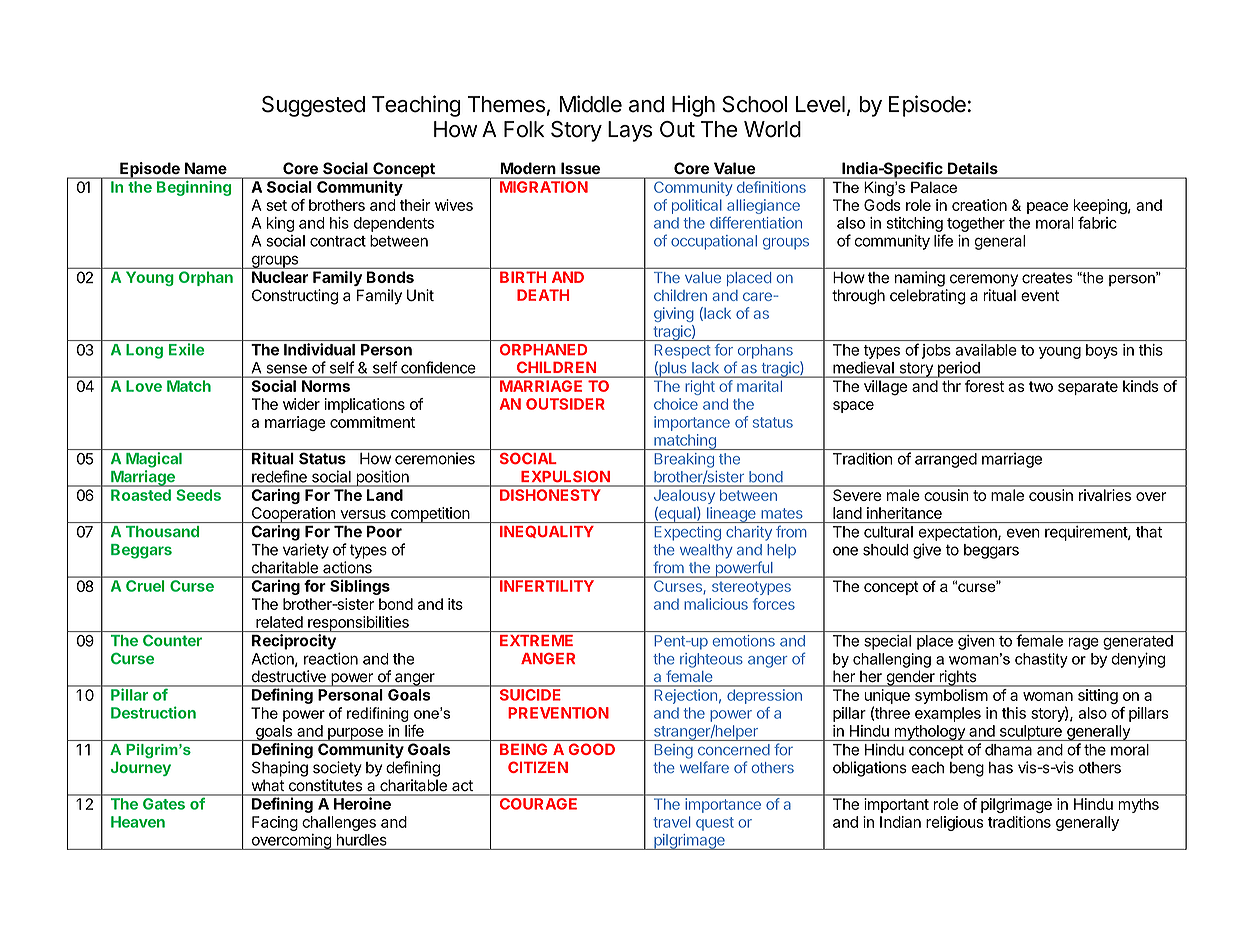  What do you see at coordinates (313, 106) in the screenshot?
I see `Suggested` at bounding box center [313, 106].
